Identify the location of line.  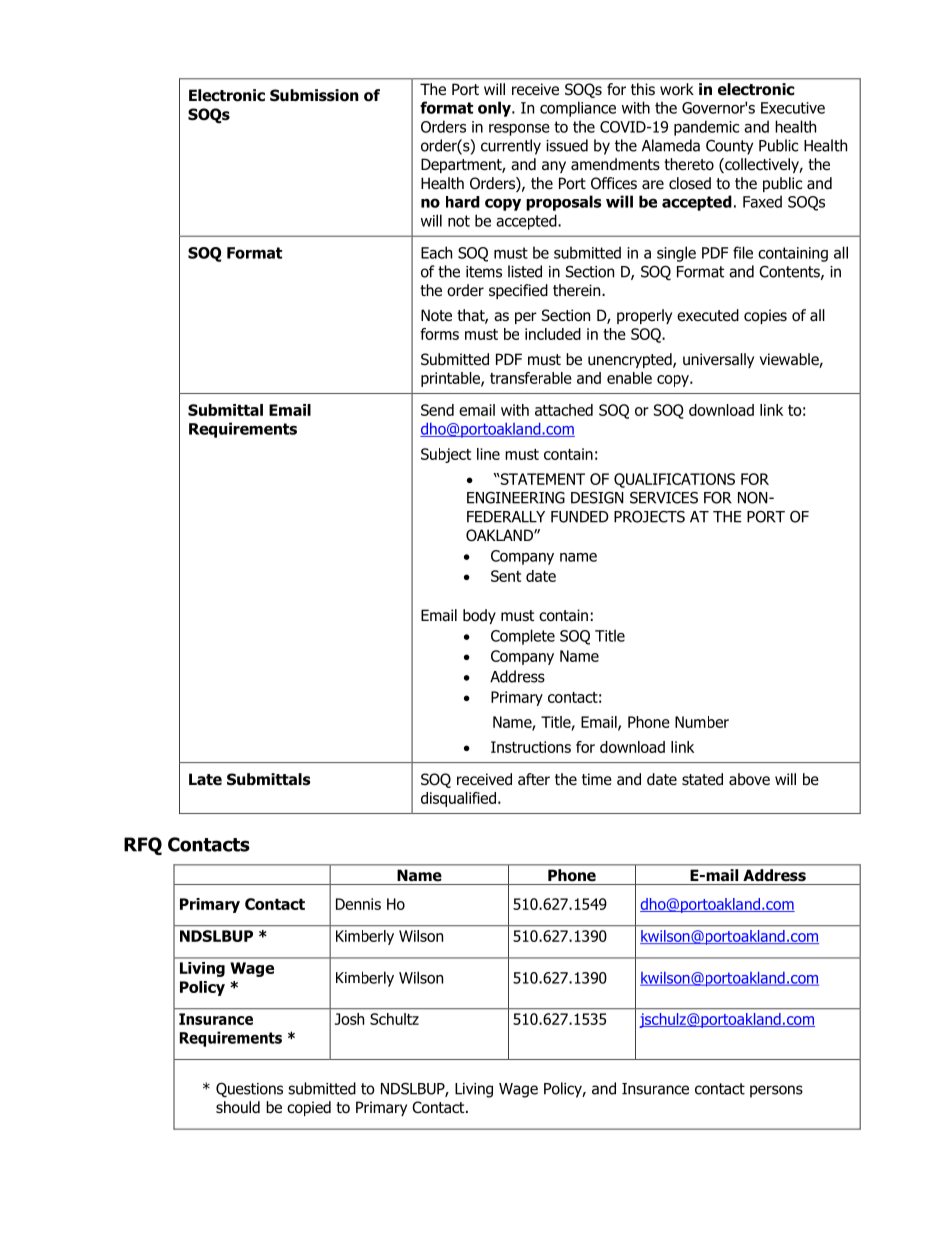
(488, 454).
